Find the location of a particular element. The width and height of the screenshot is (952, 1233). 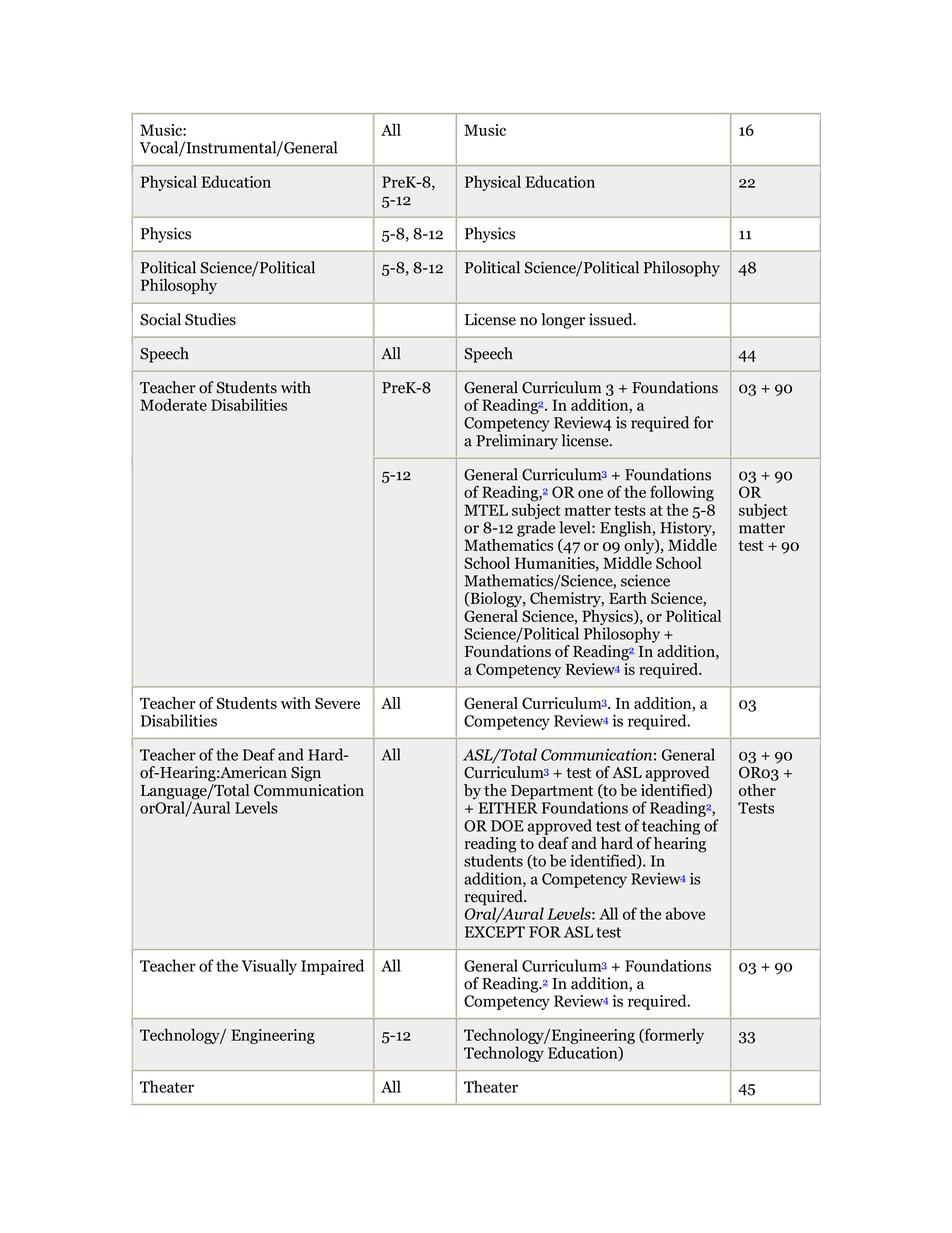

other is located at coordinates (757, 790).
